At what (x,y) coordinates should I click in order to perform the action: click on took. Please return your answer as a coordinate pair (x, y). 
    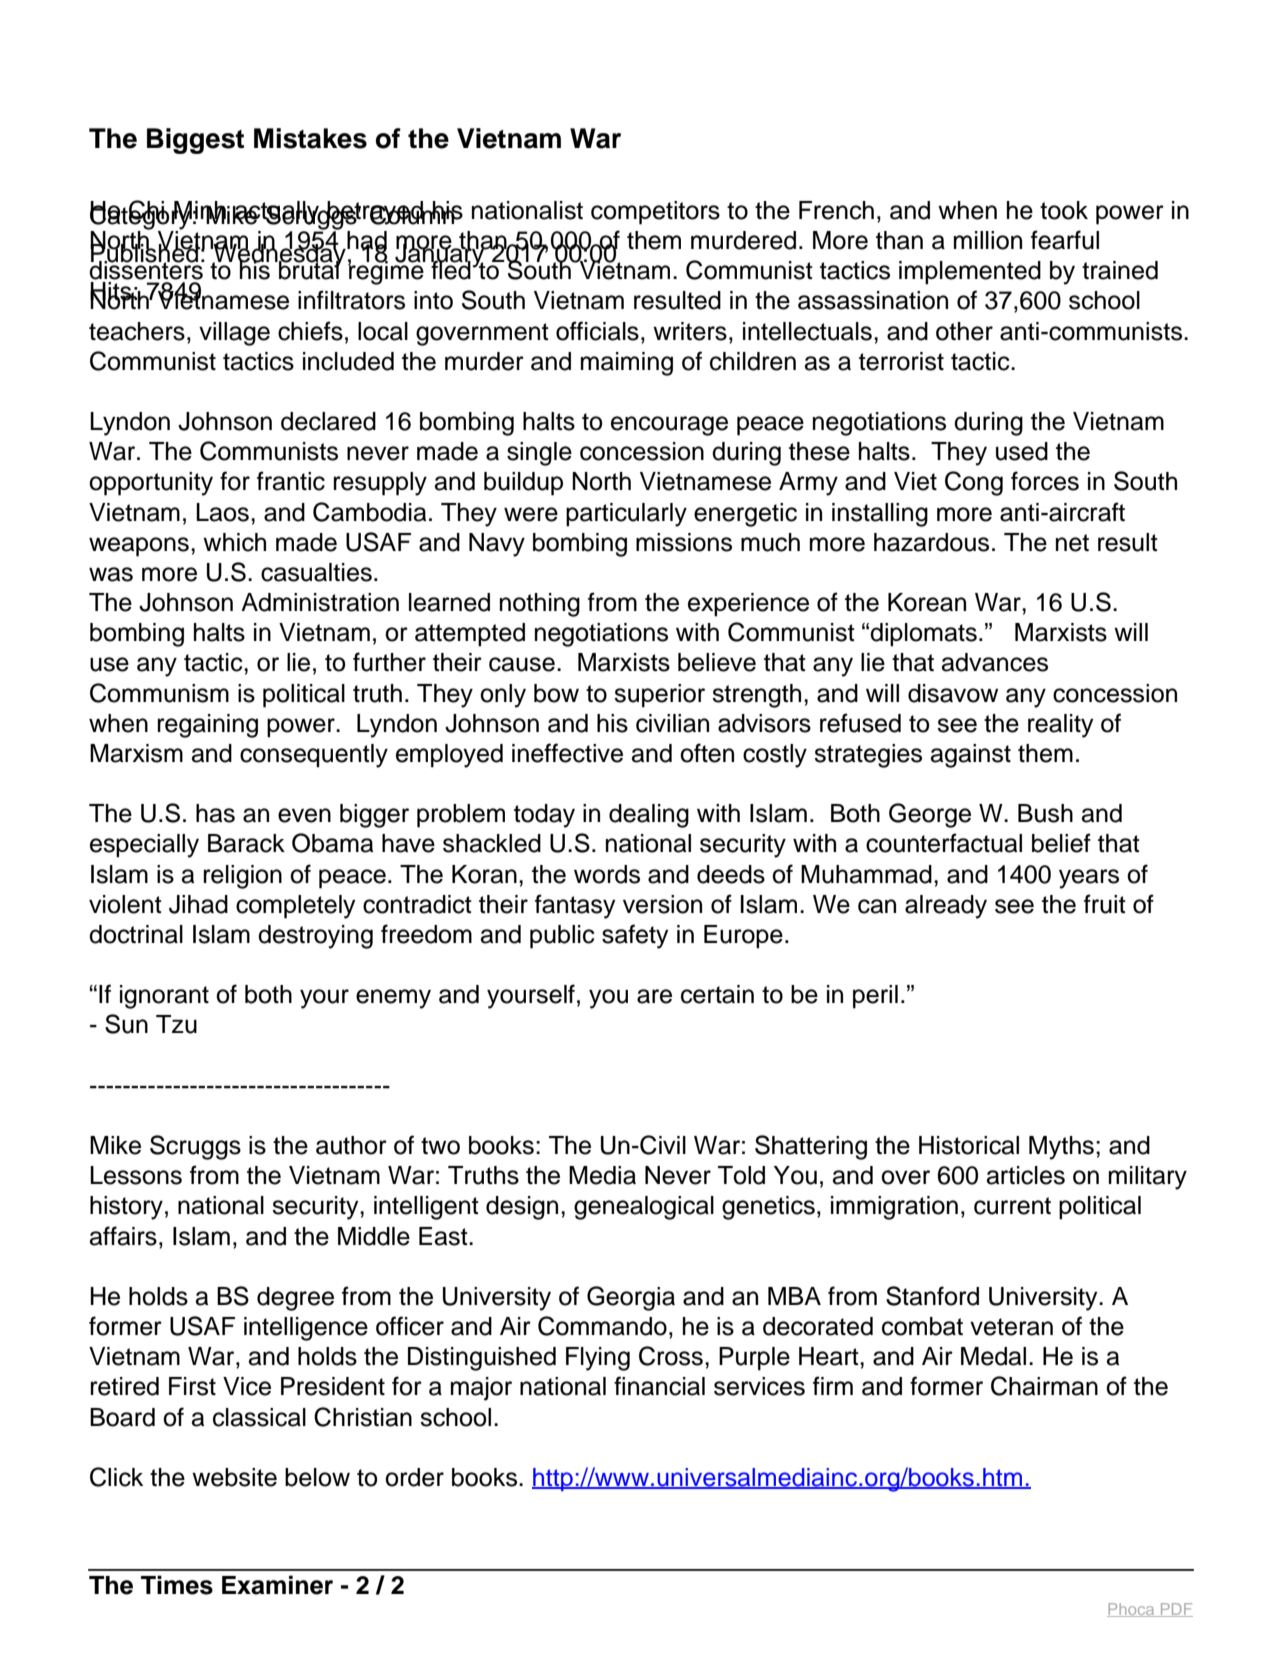
    Looking at the image, I should click on (1064, 210).
